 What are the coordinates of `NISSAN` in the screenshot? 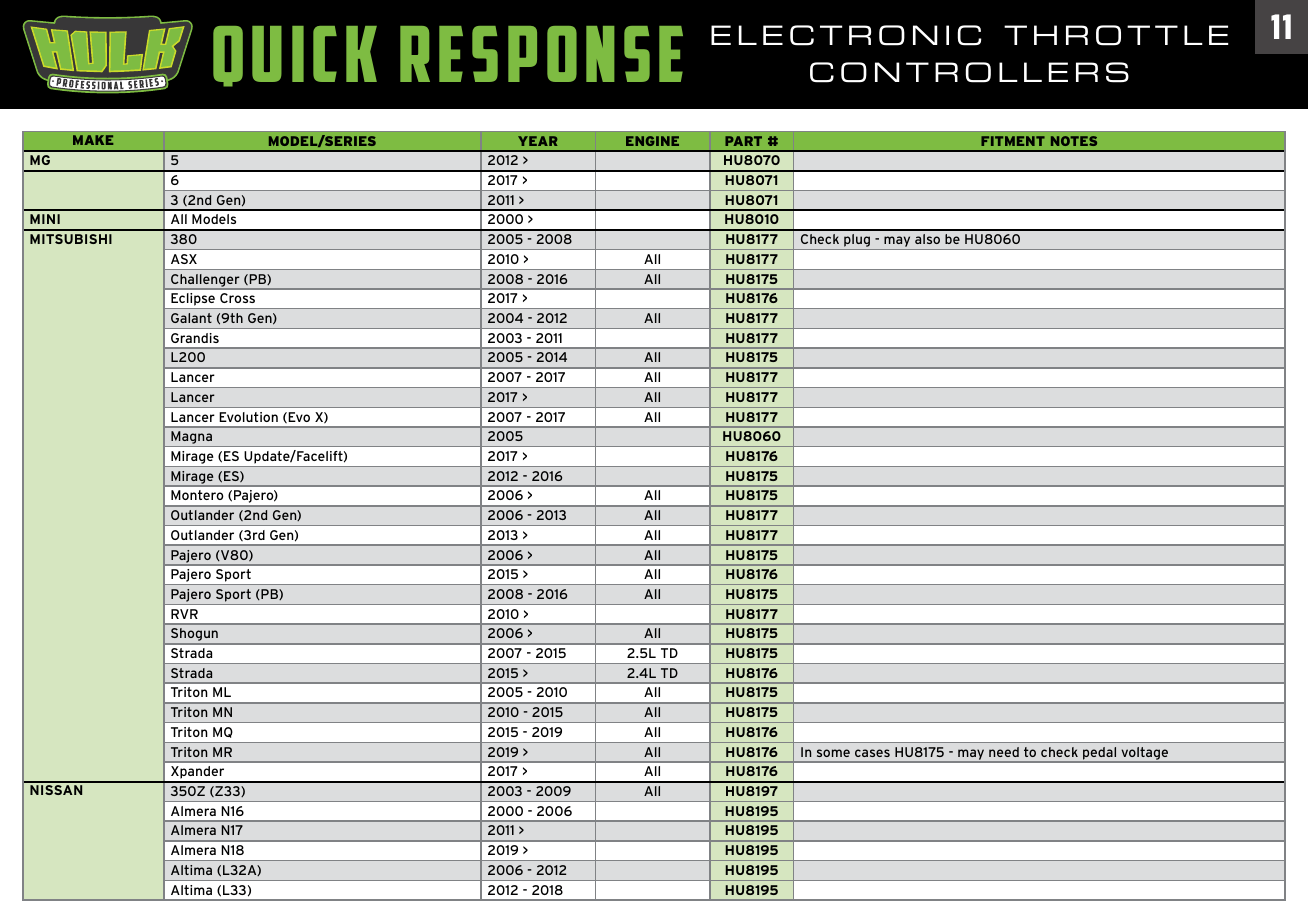 It's located at (56, 790).
